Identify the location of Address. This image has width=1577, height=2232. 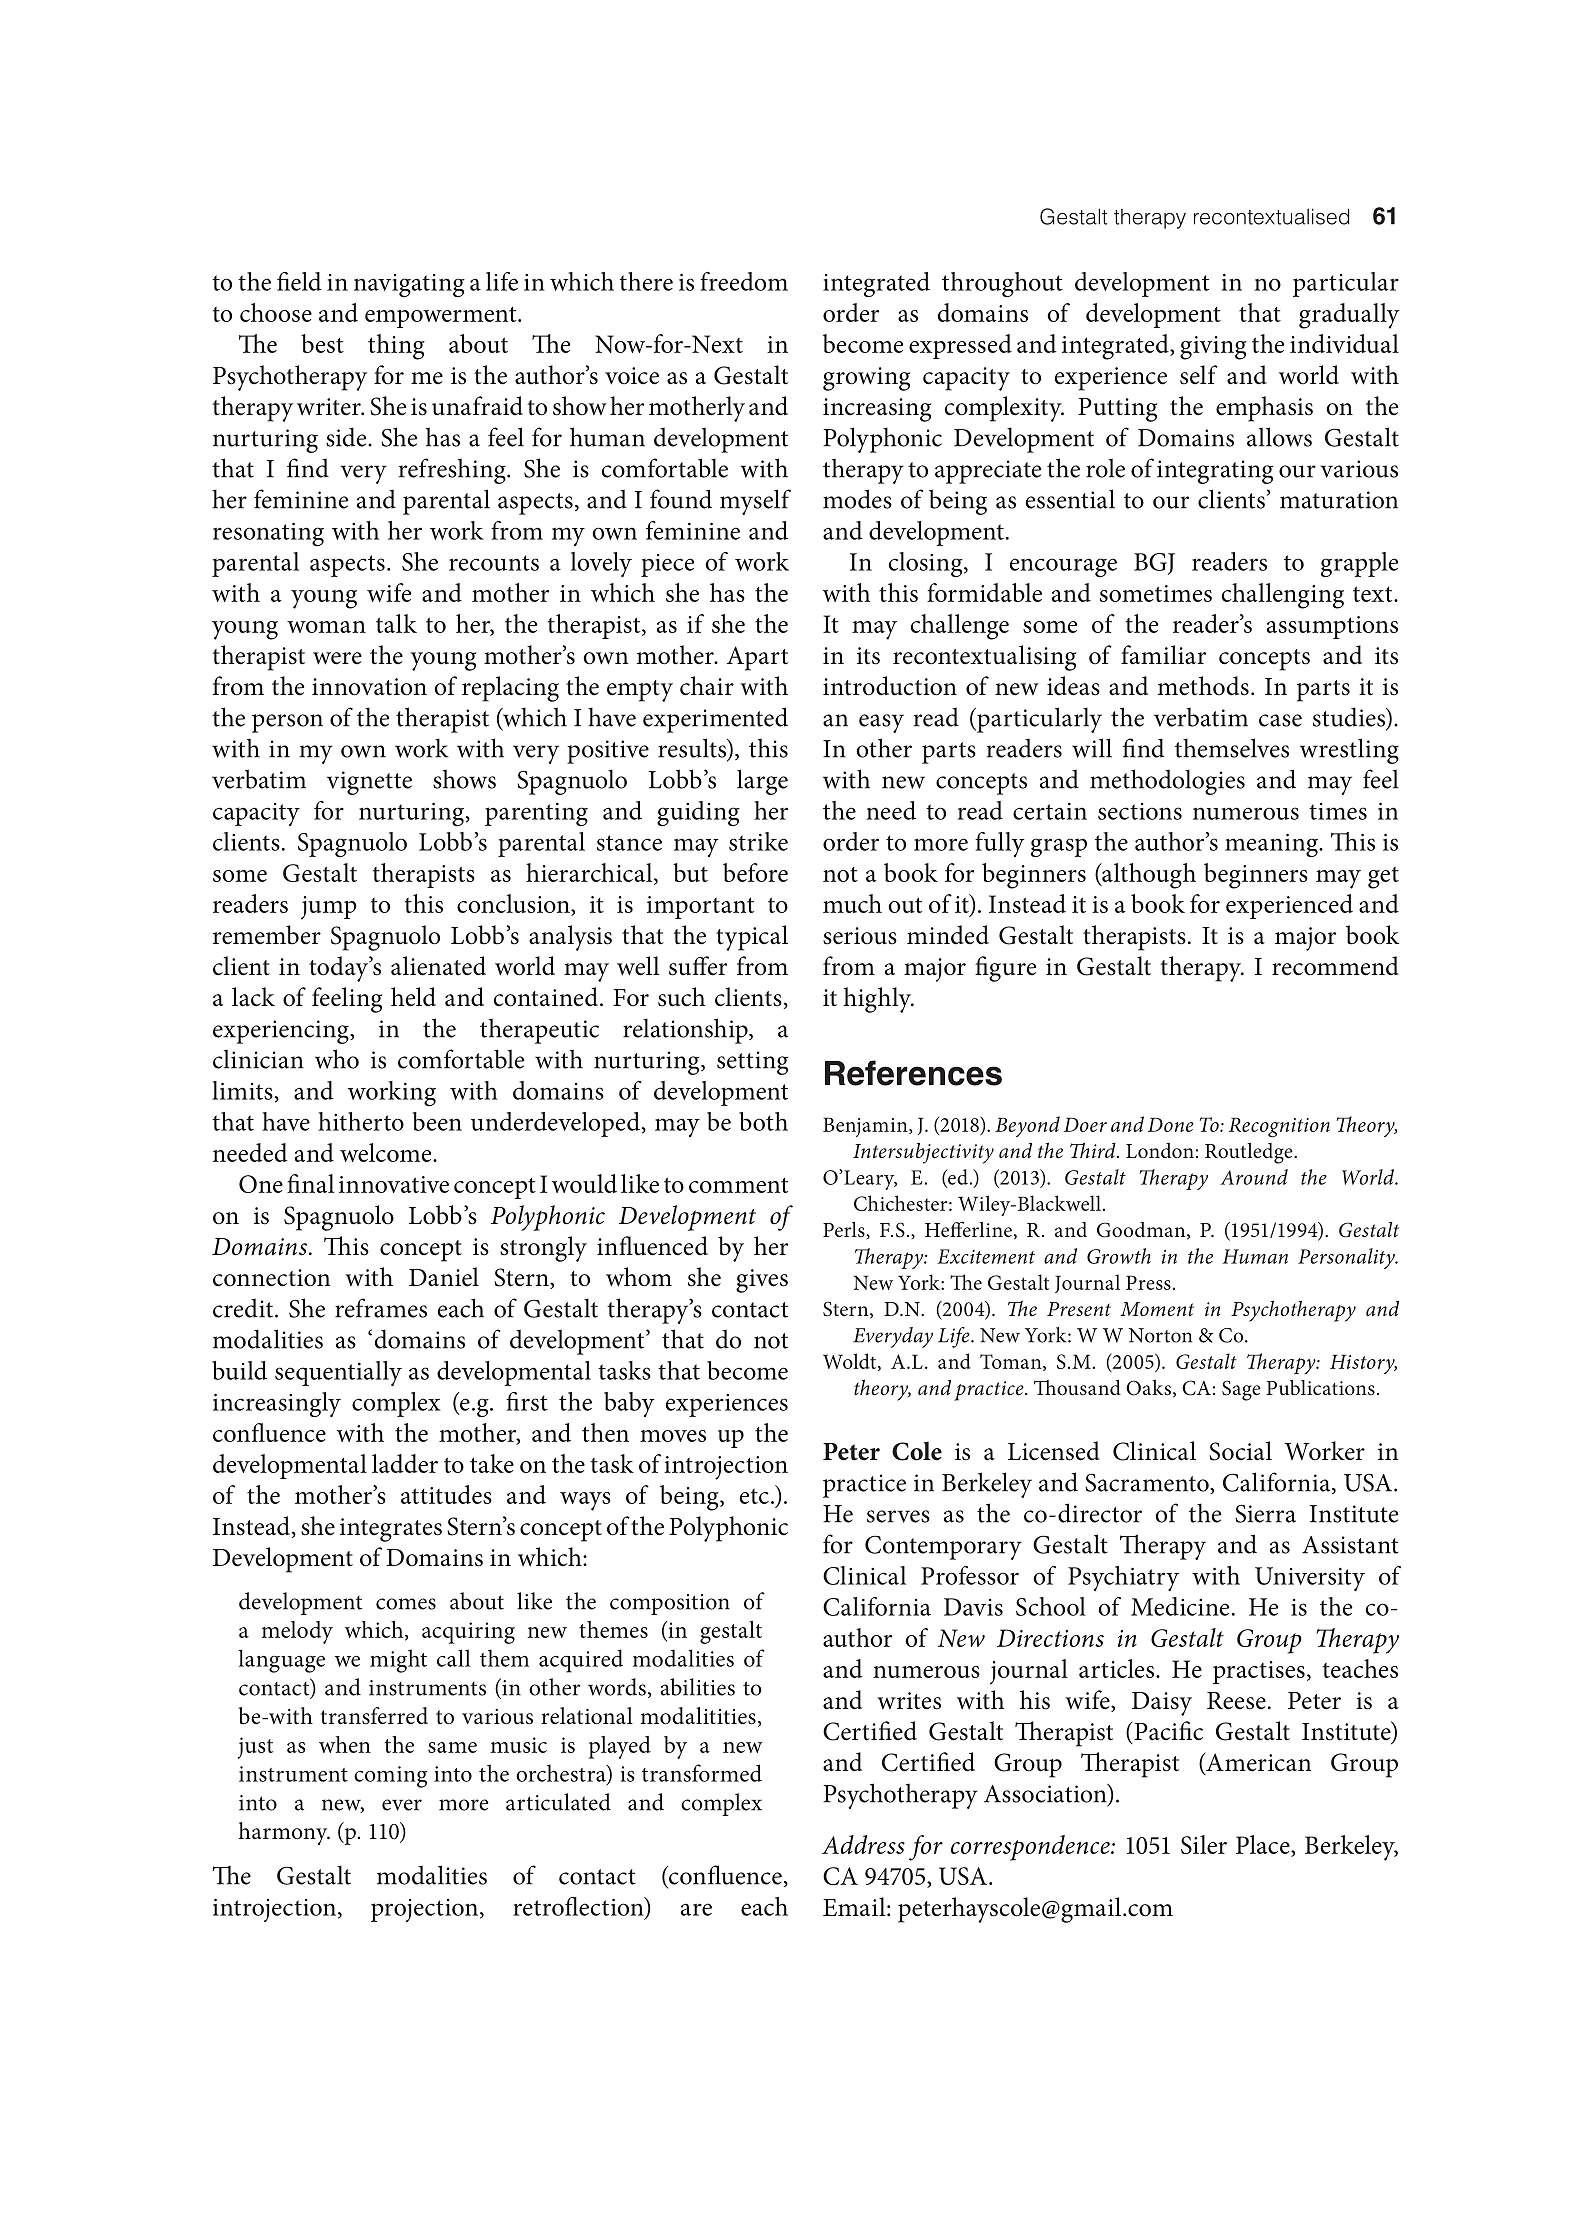
(863, 1844).
